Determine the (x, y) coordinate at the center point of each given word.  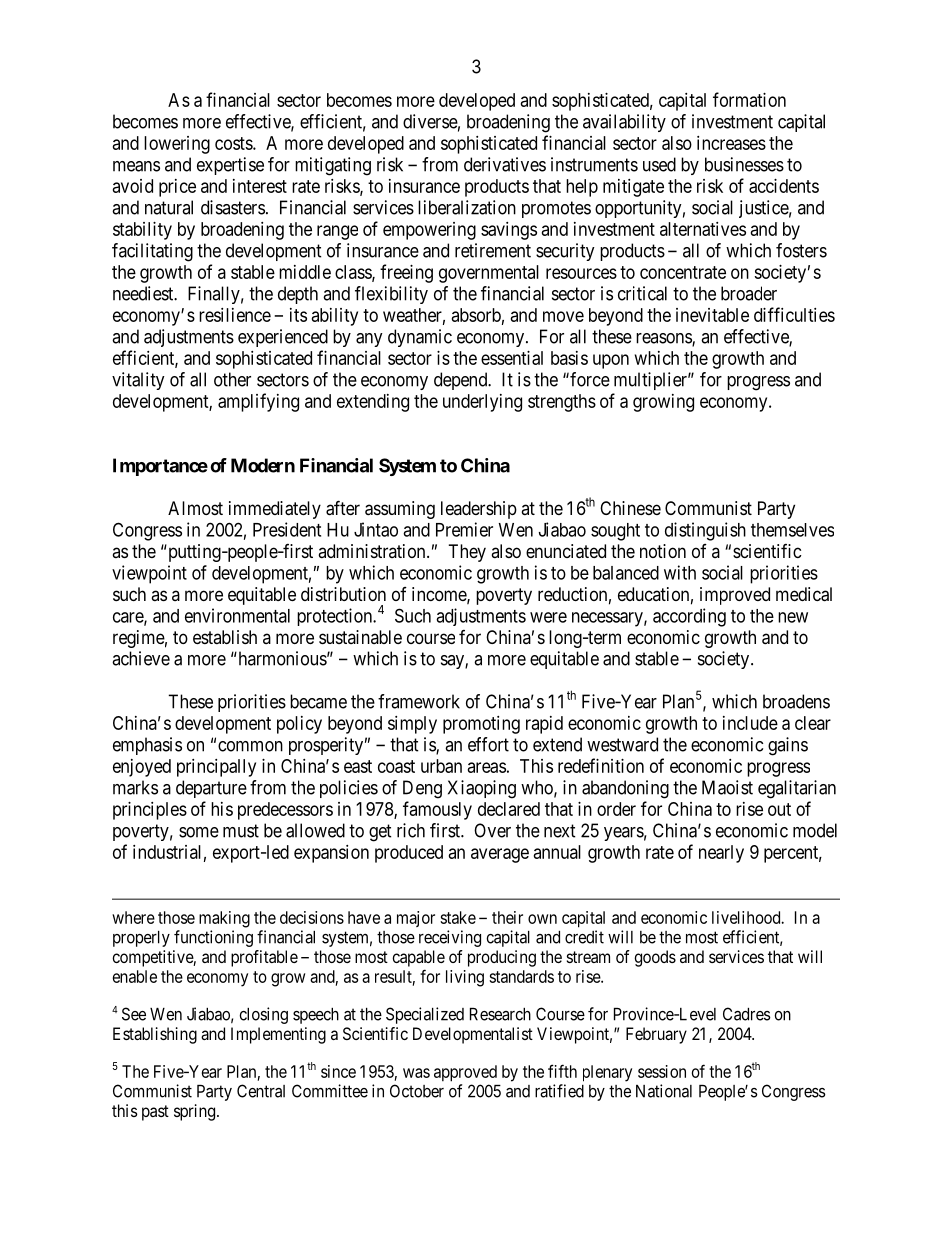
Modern (263, 465)
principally (216, 768)
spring (196, 1112)
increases (731, 143)
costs (234, 143)
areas (487, 767)
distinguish (705, 531)
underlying (482, 403)
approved (465, 1073)
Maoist (727, 787)
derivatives (505, 164)
